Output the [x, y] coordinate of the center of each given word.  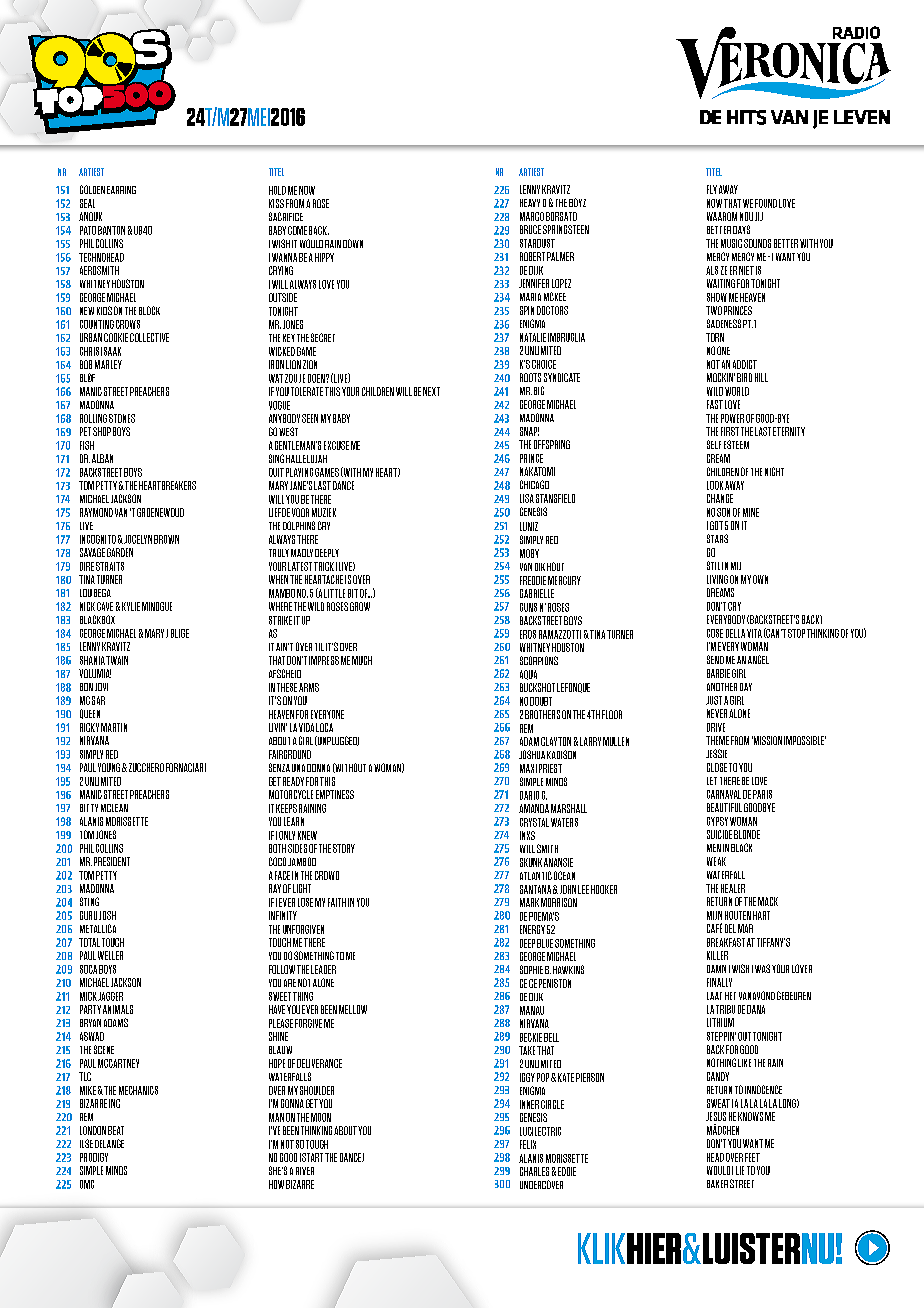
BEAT [116, 1130]
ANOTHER [722, 687]
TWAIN [117, 660]
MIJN [714, 915]
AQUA [528, 675]
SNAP [529, 431]
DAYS [741, 229]
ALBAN [102, 458]
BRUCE [530, 229]
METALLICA [98, 928]
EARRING [121, 190]
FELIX [528, 1144]
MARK [529, 902]
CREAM [718, 458]
